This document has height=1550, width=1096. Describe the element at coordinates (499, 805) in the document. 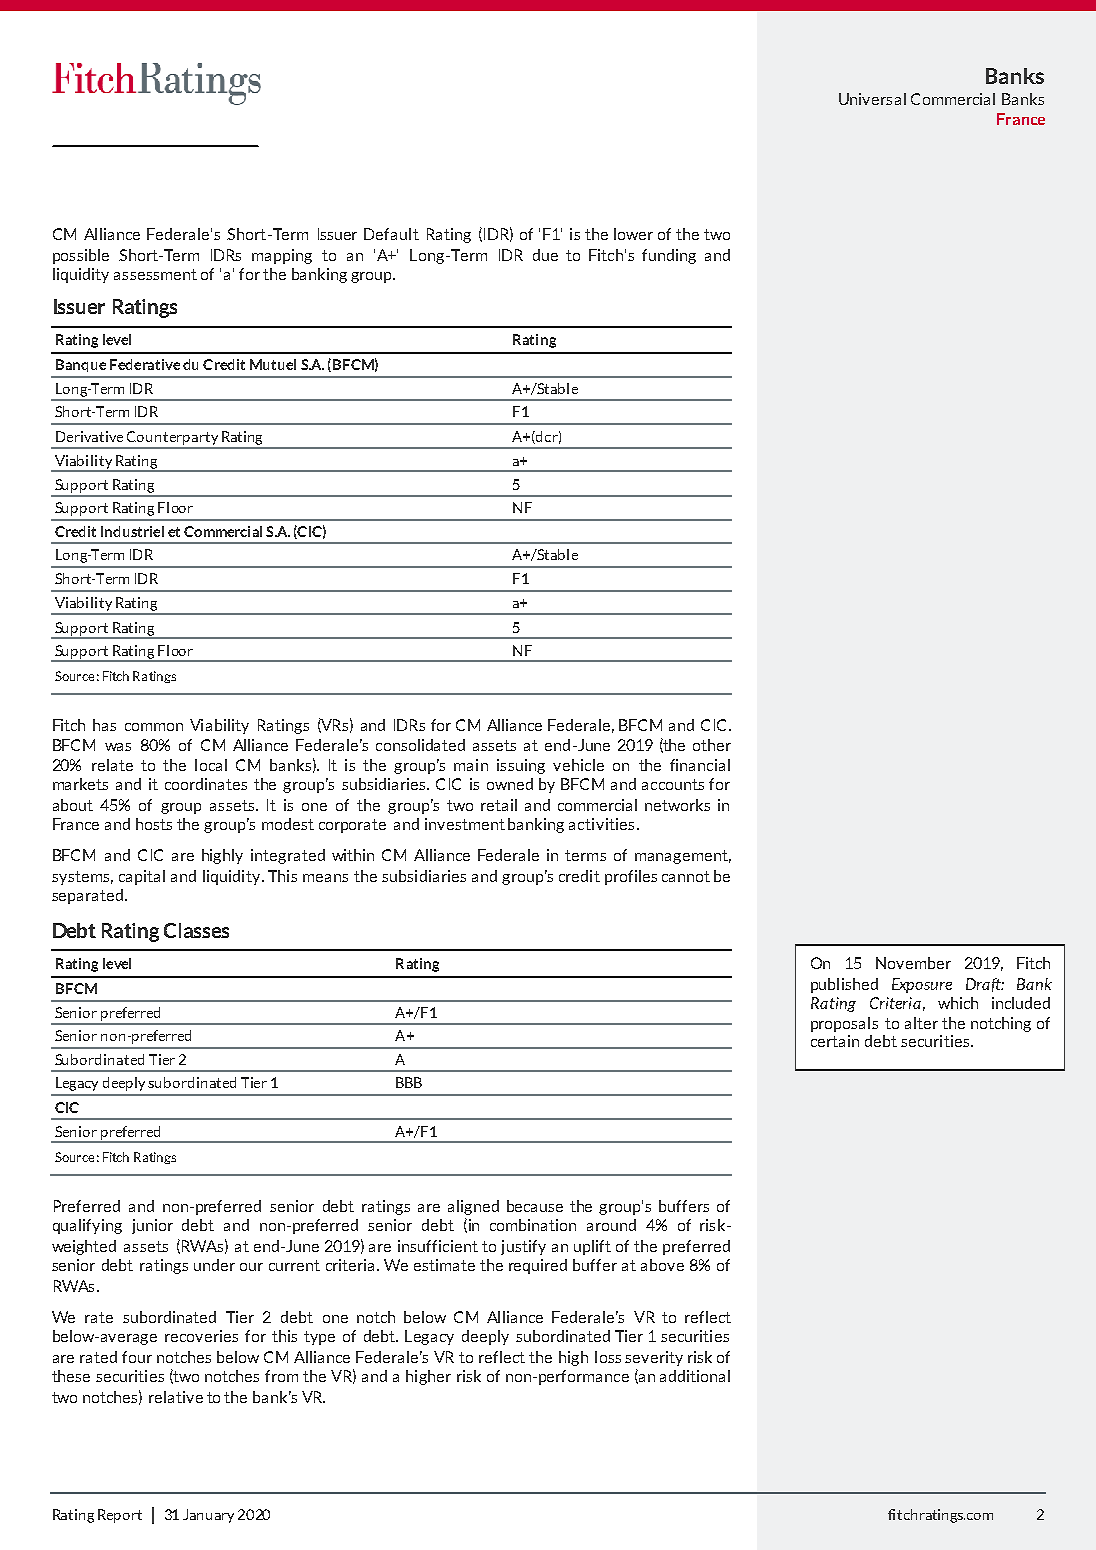

I see `retail` at that location.
